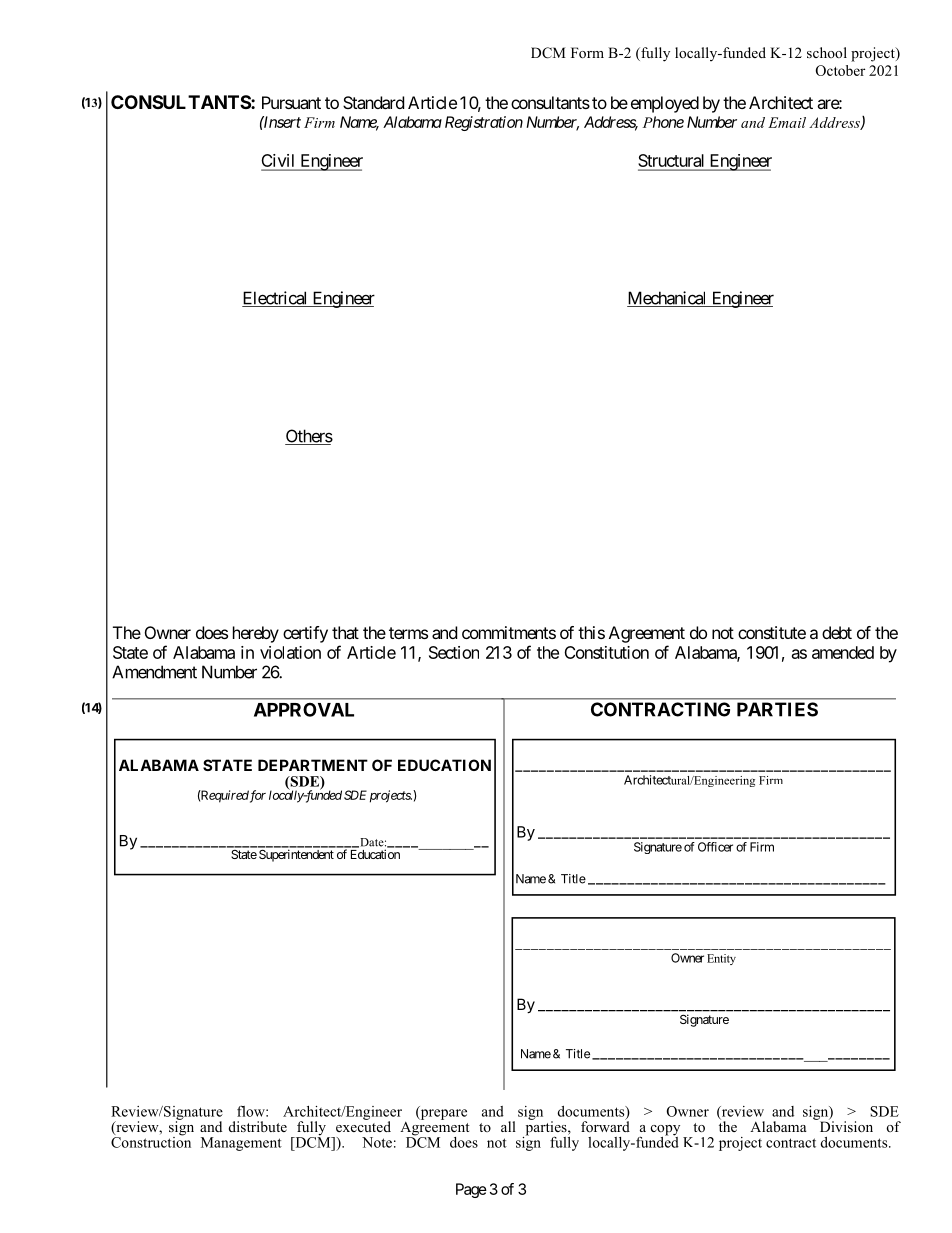 This screenshot has width=952, height=1233. What do you see at coordinates (787, 122) in the screenshot?
I see `Email` at bounding box center [787, 122].
